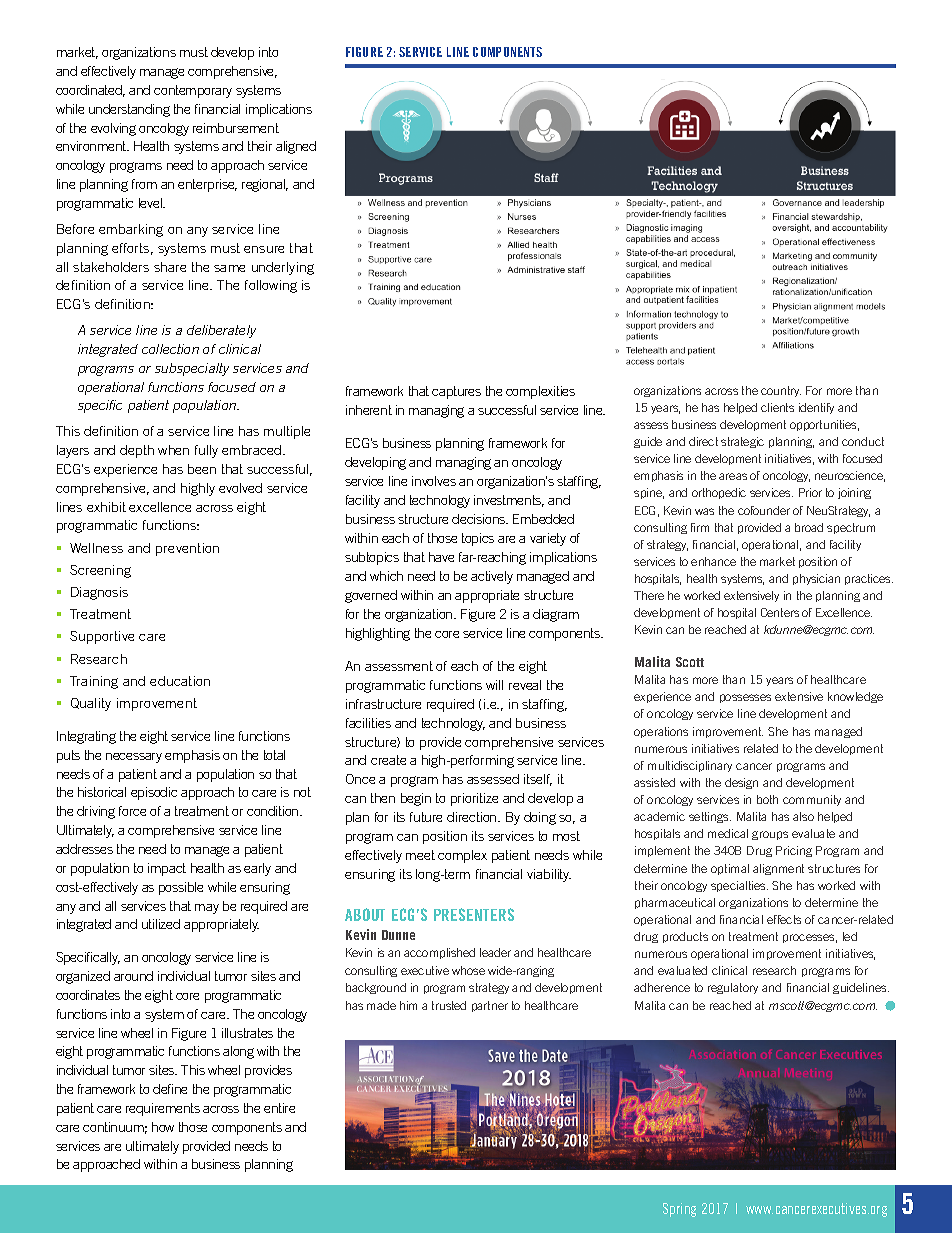 The width and height of the document is (952, 1233). I want to click on Centers, so click(780, 612).
